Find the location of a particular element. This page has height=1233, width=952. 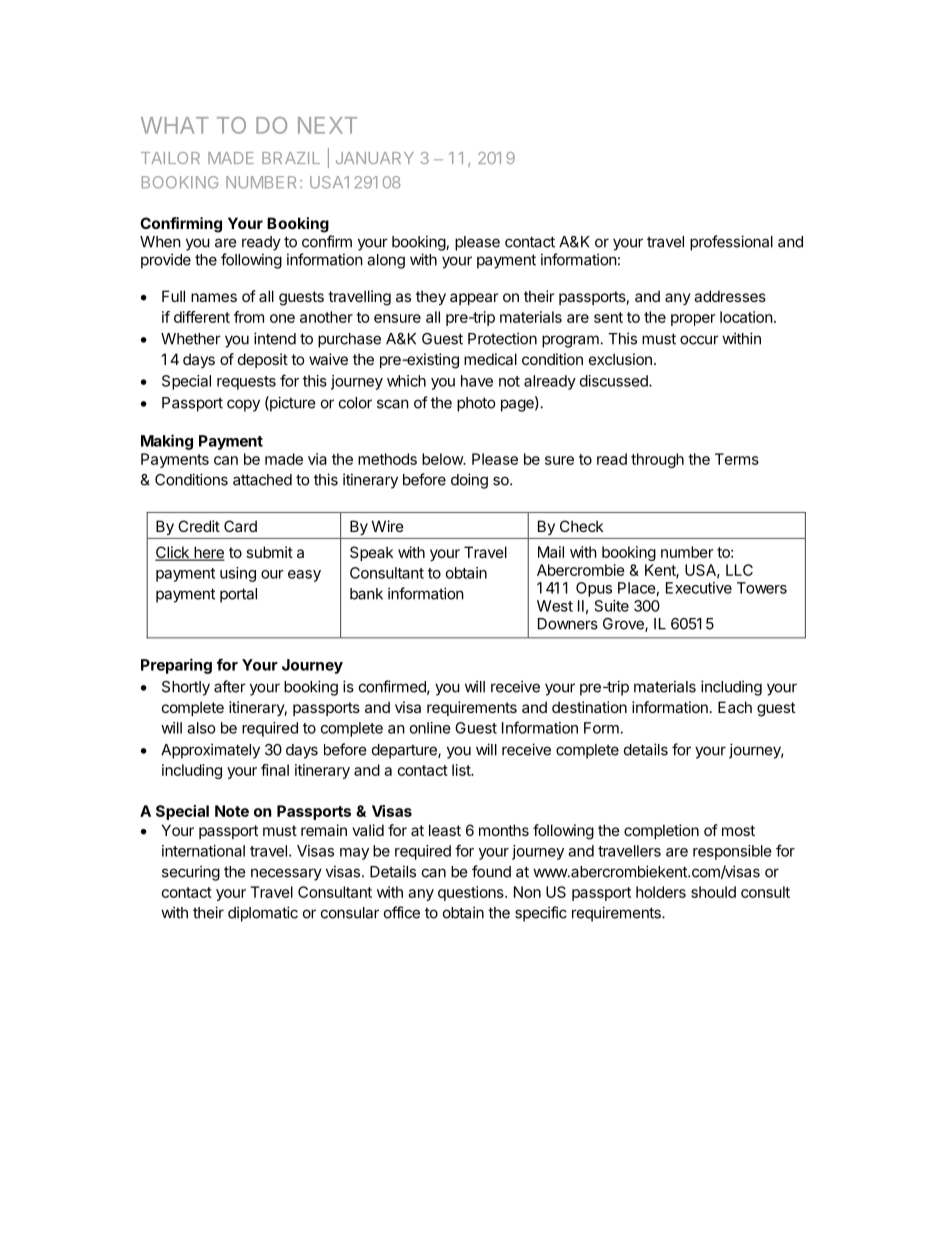

diplomatic is located at coordinates (263, 914).
